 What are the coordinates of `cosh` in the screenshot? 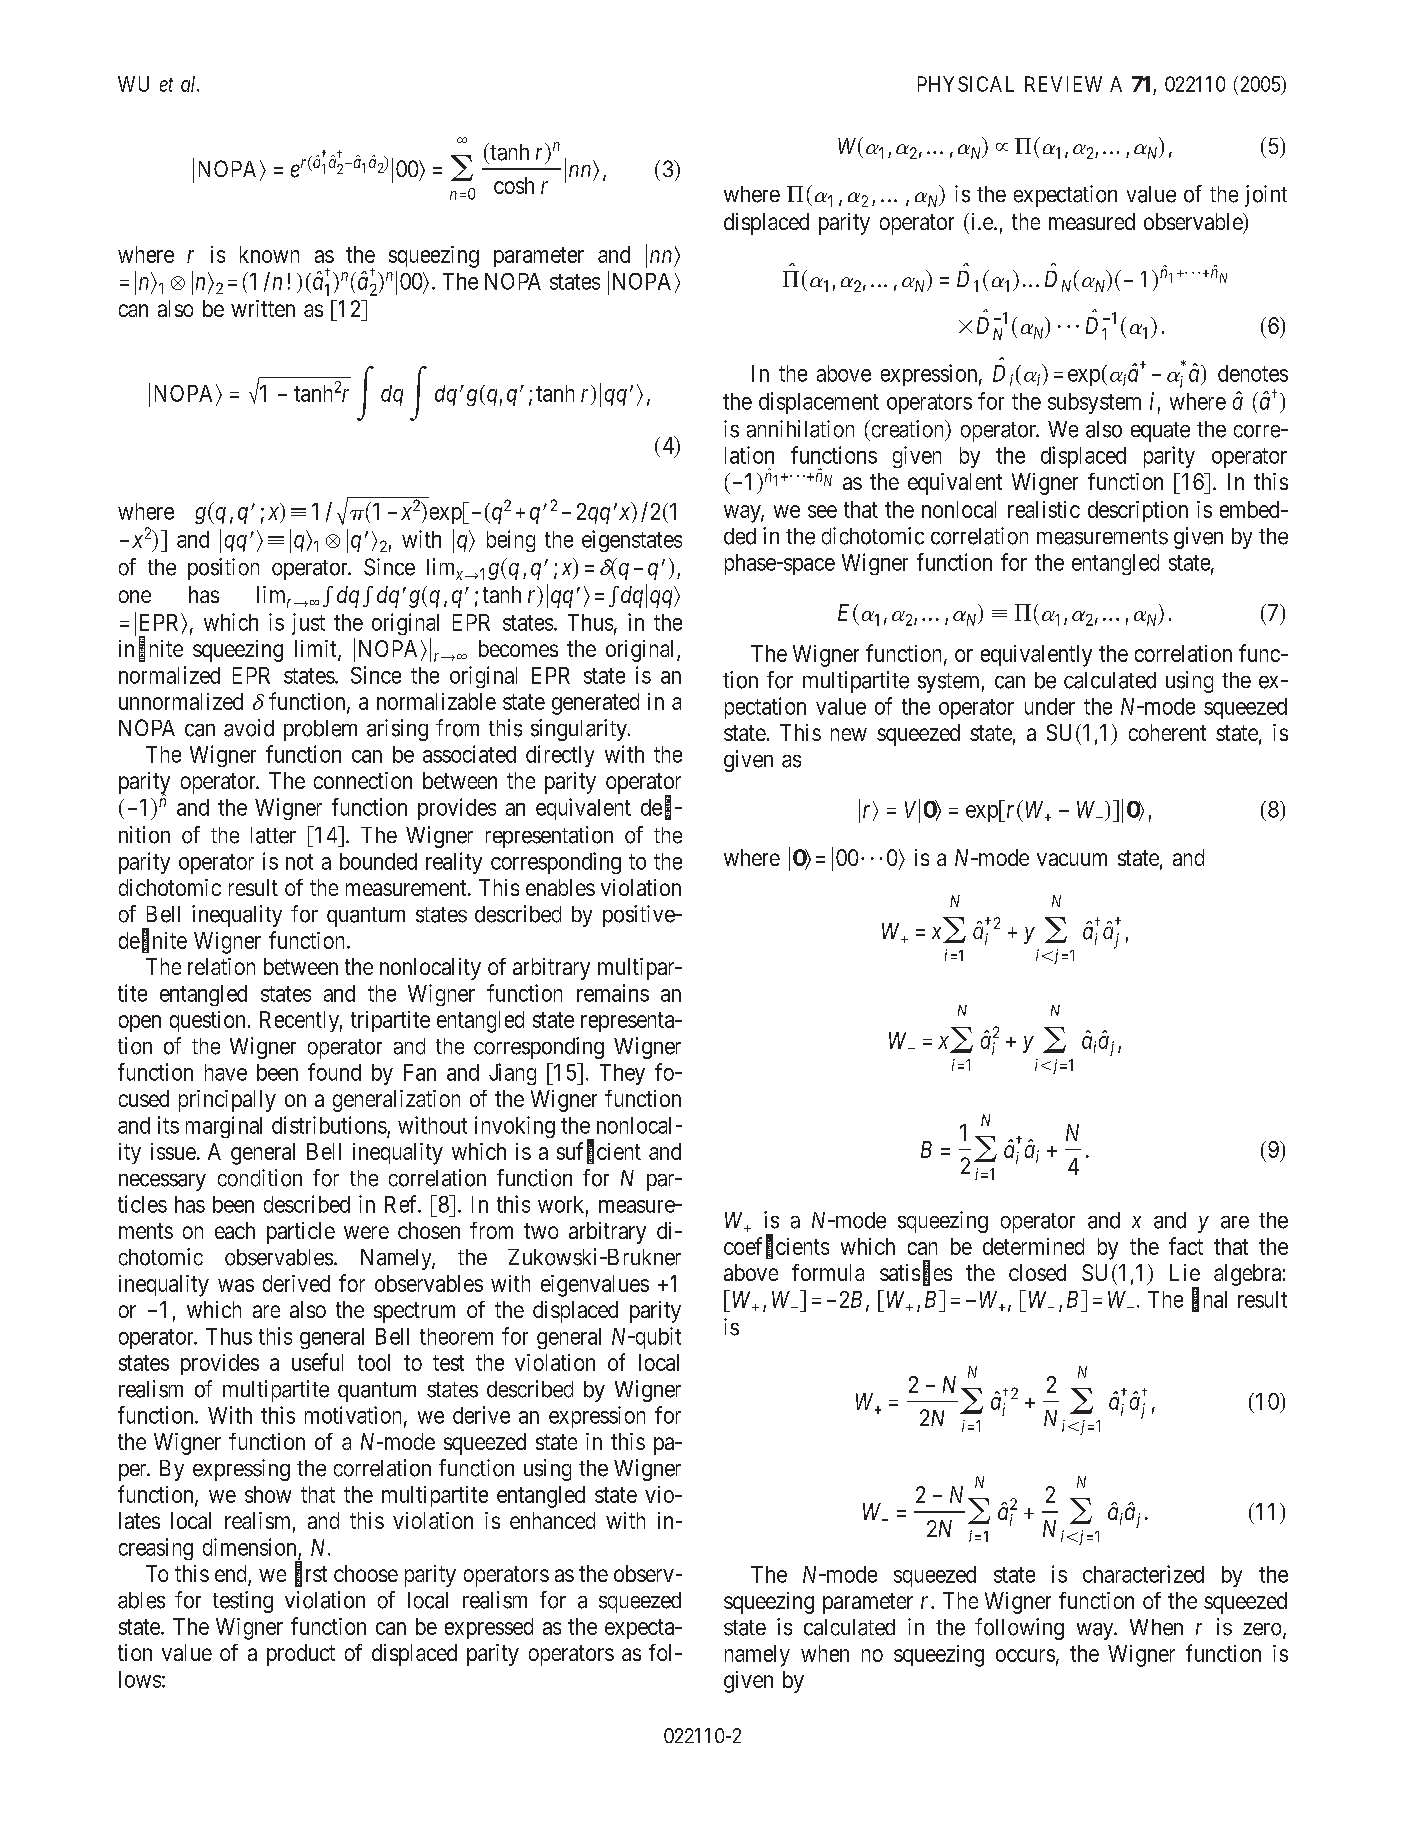 It's located at (514, 185).
